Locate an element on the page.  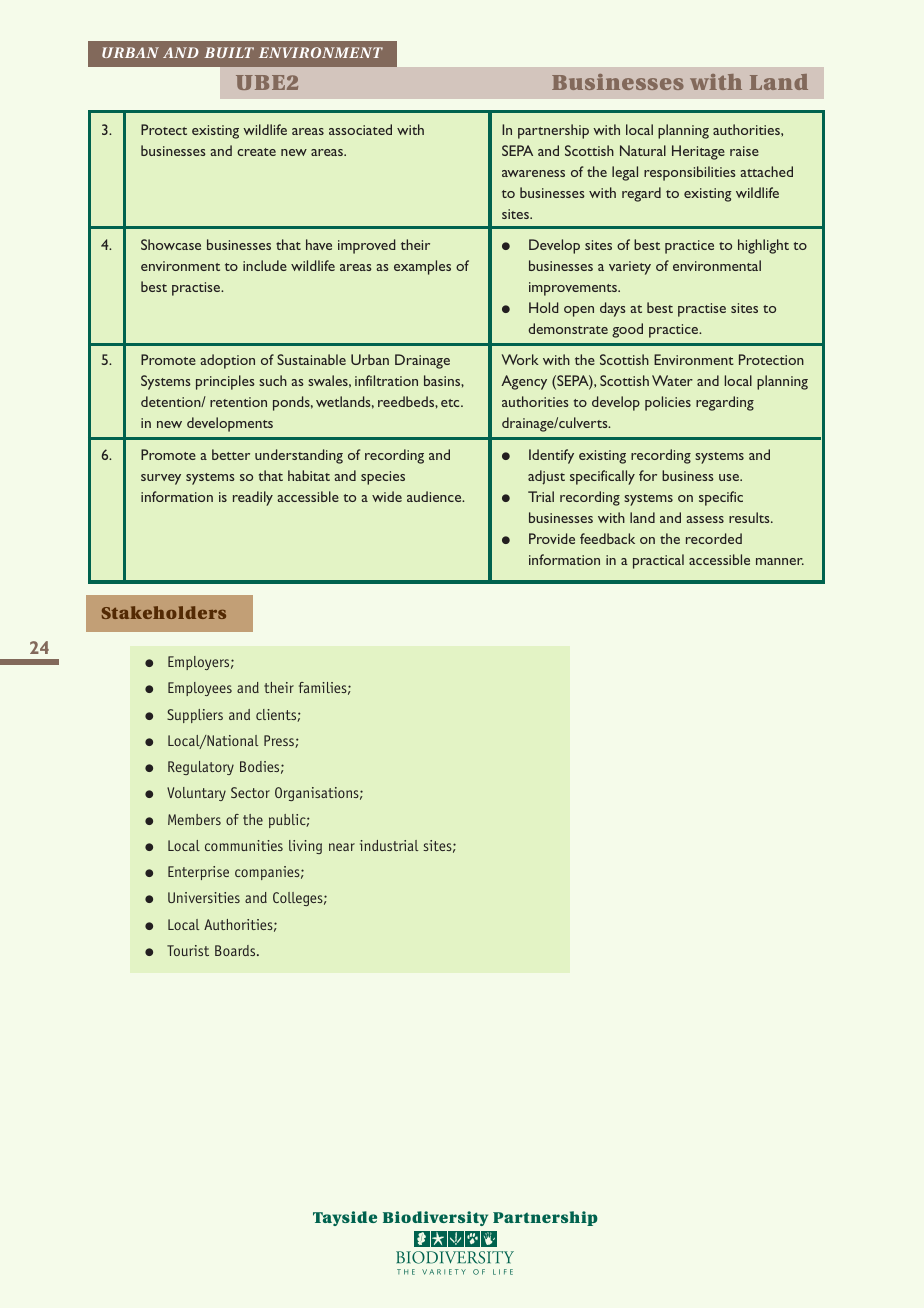
Employees is located at coordinates (200, 689).
